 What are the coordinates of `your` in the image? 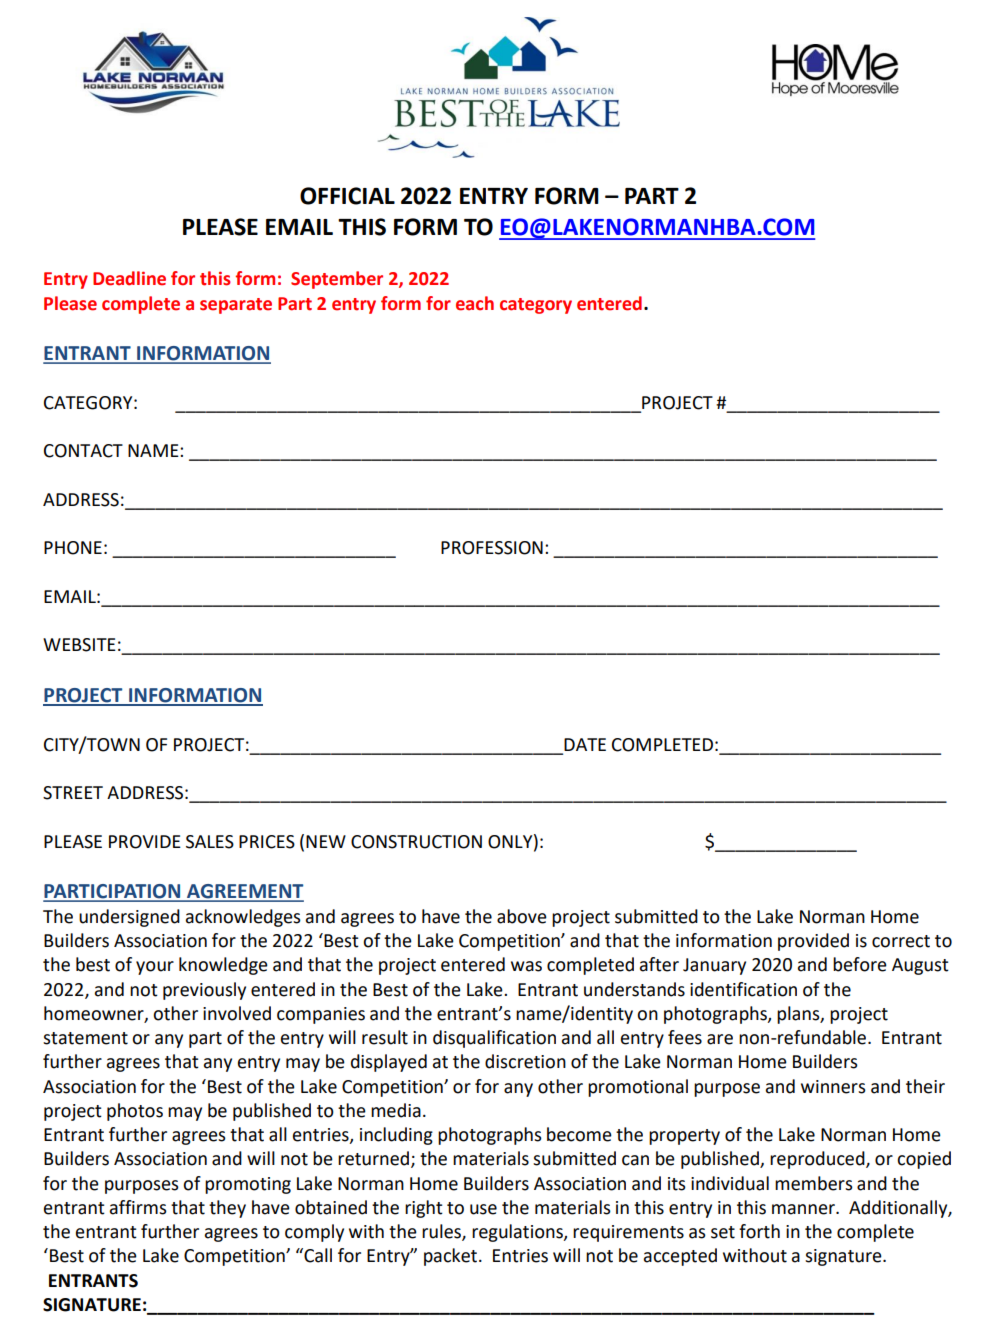 It's located at (155, 968).
